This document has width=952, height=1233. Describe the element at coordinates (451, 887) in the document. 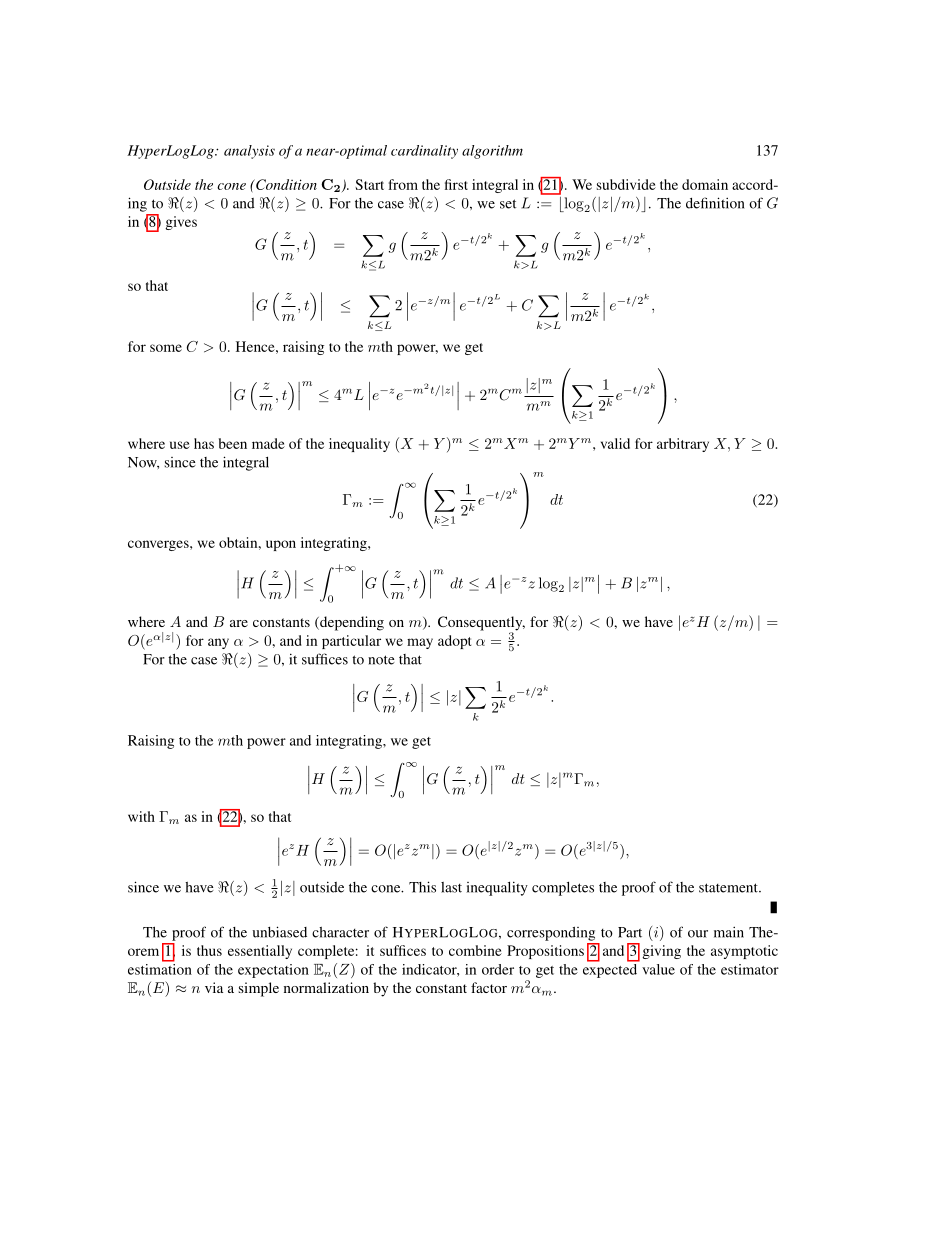

I see `last` at that location.
